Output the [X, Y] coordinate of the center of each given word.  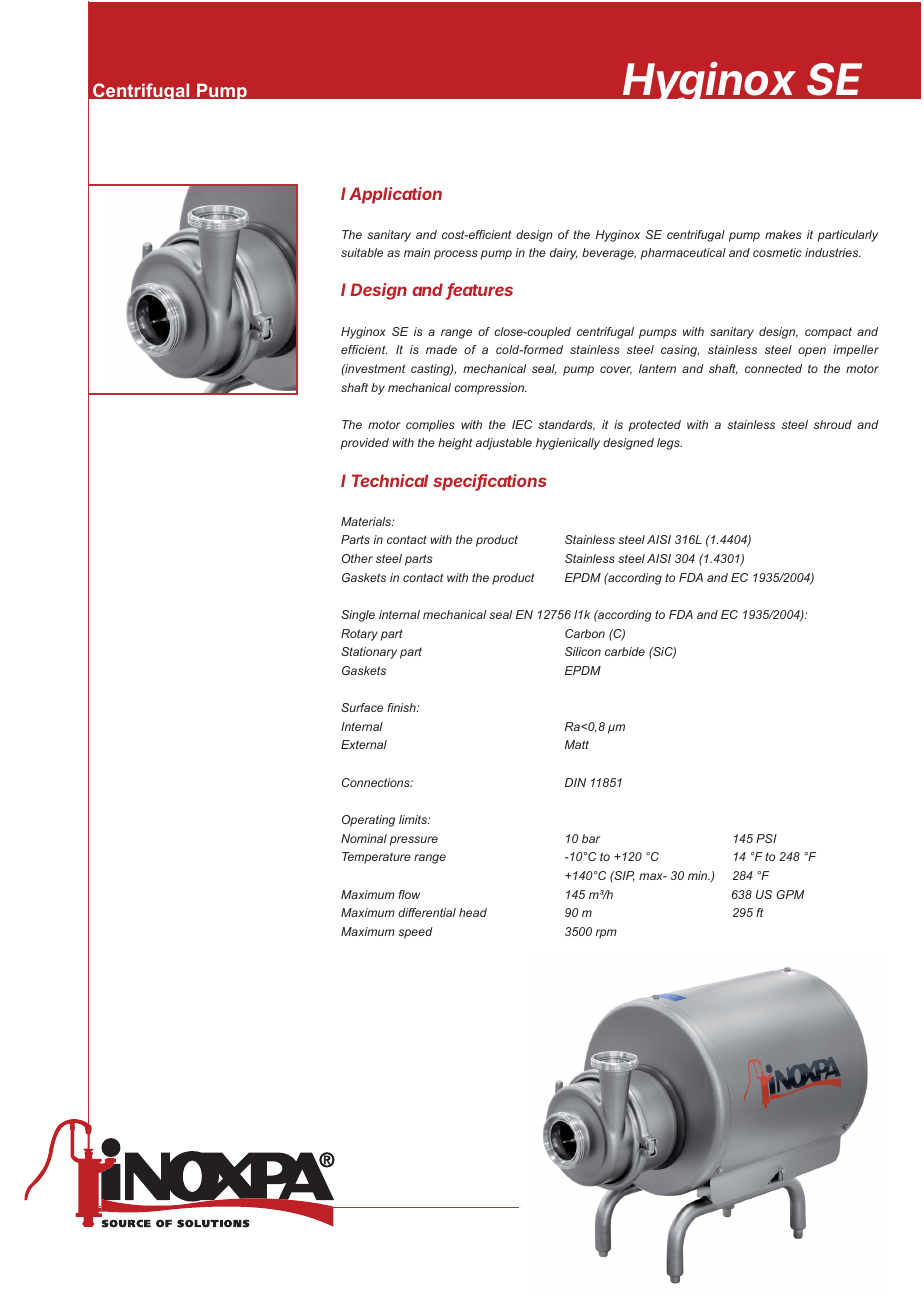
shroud [833, 424]
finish [402, 707]
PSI [766, 838]
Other [357, 558]
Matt [577, 744]
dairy [564, 254]
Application [395, 195]
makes [783, 234]
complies [430, 426]
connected [773, 368]
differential [427, 912]
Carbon [585, 633]
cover [616, 370]
